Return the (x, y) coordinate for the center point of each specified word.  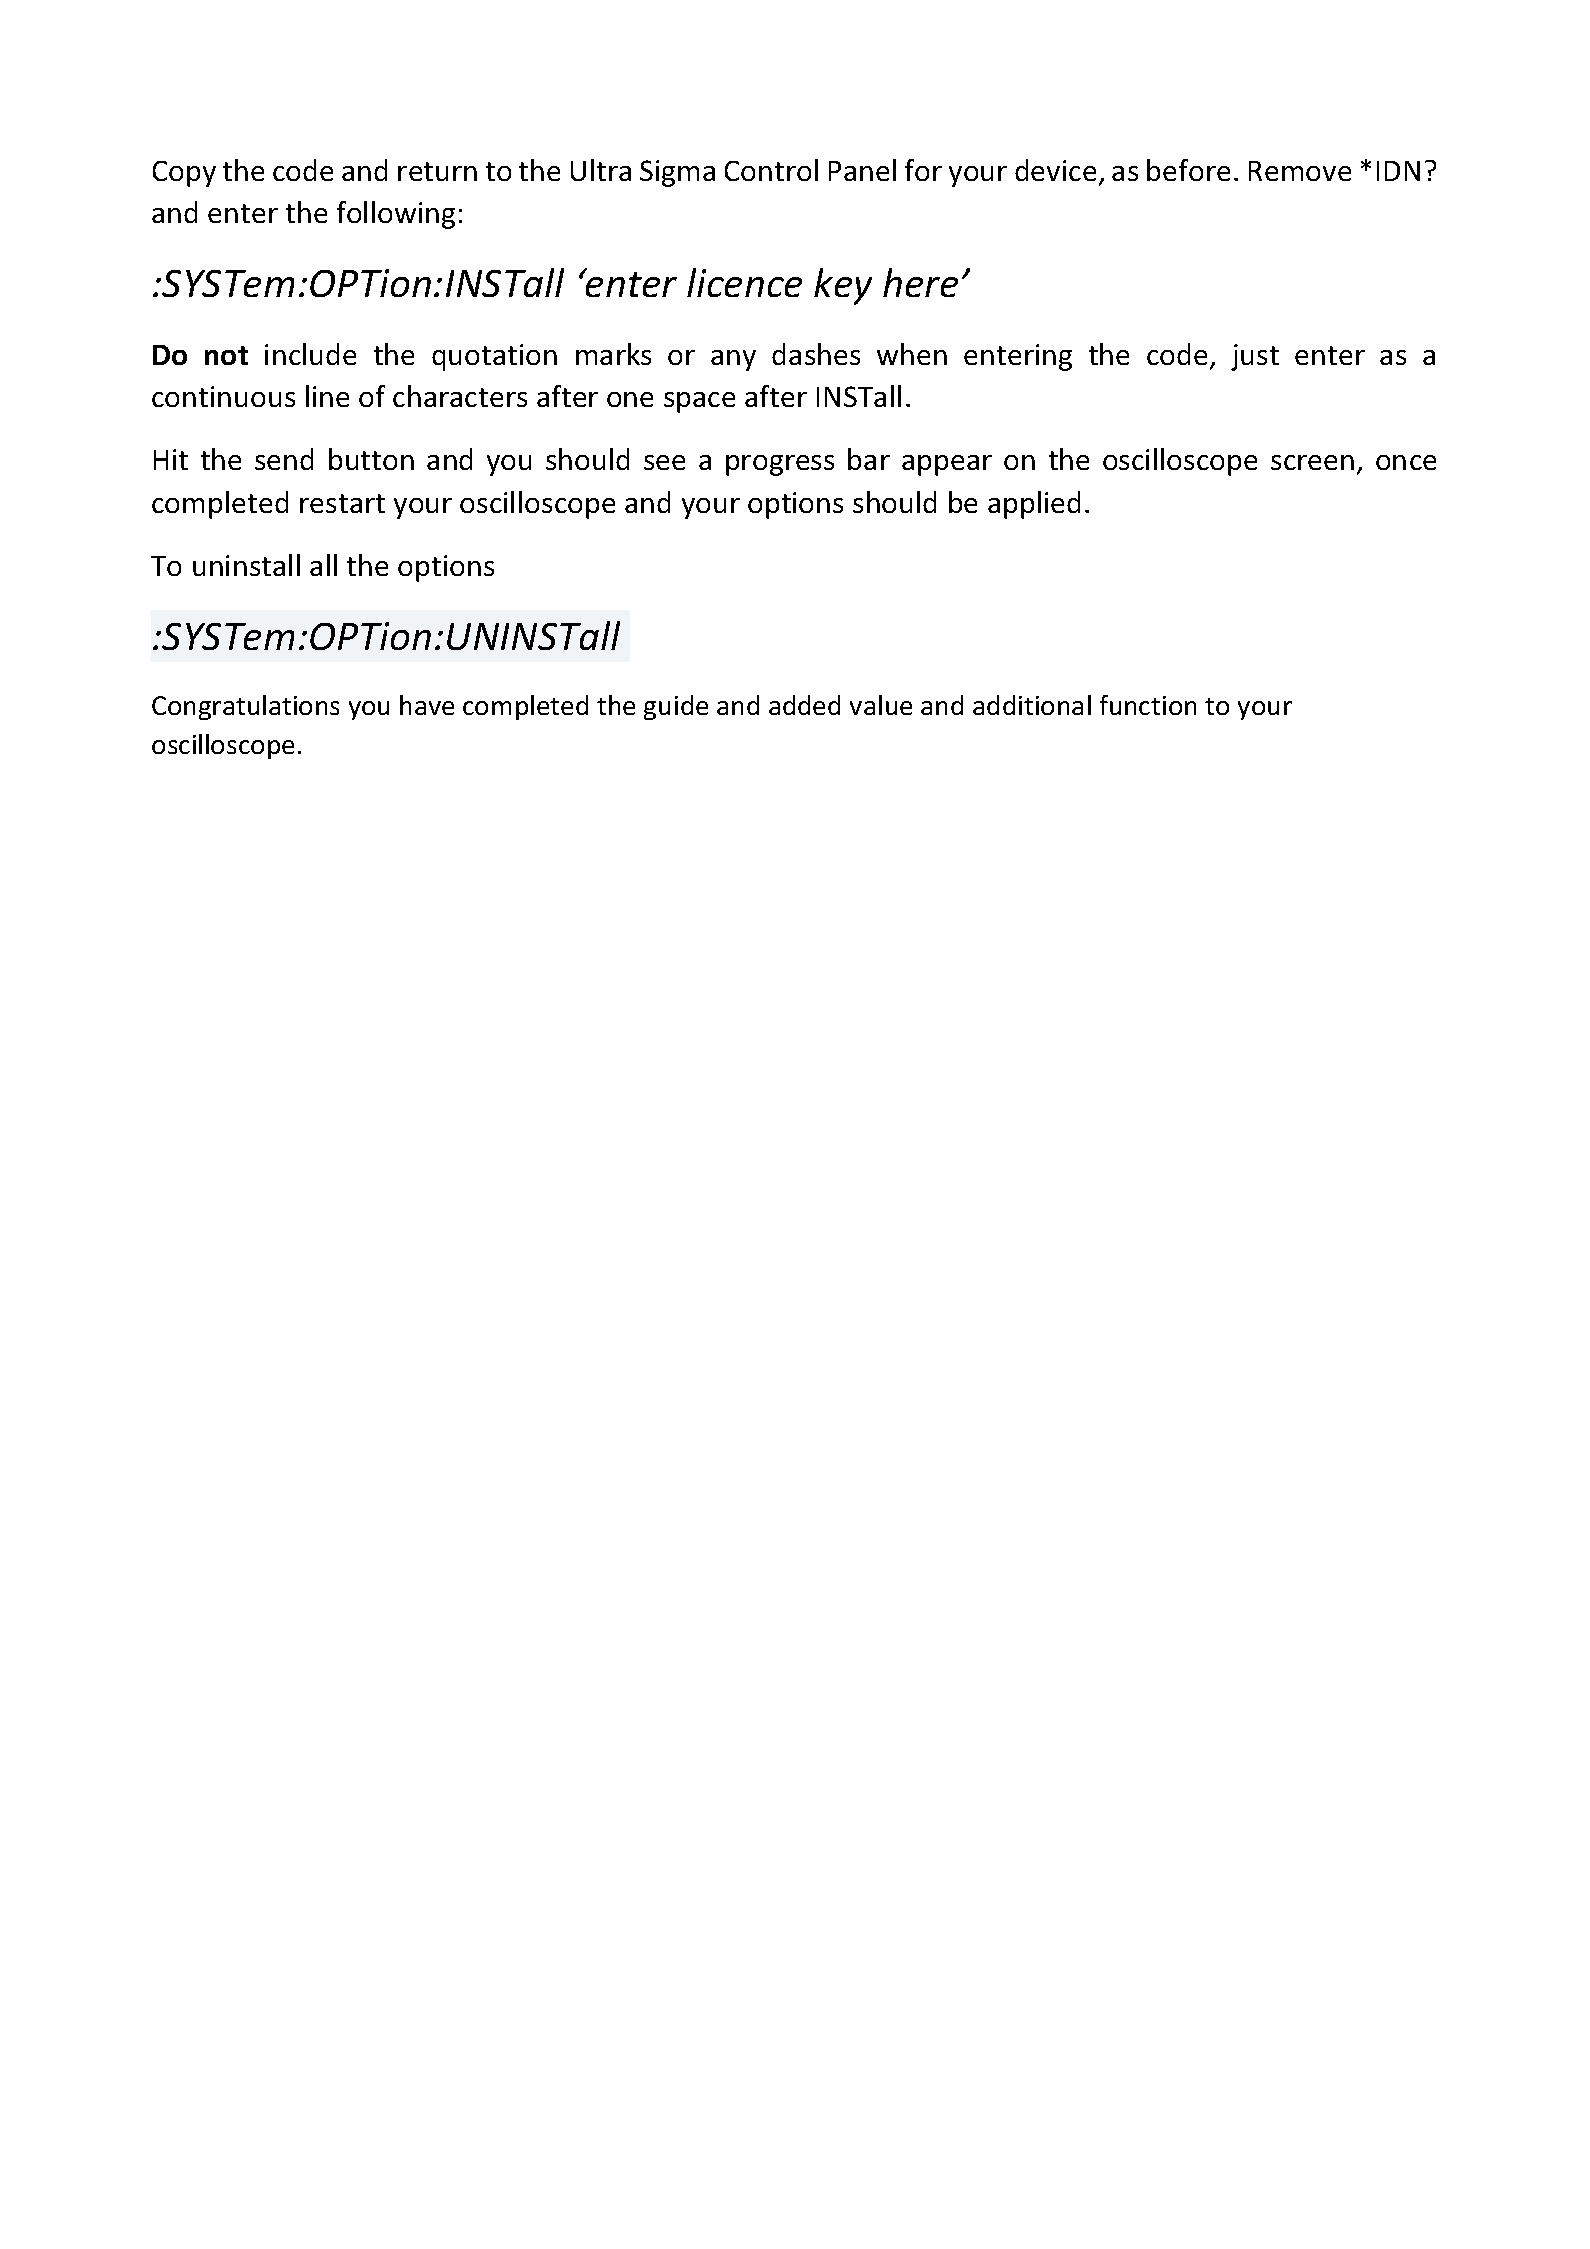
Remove (1300, 171)
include (310, 354)
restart (342, 503)
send (284, 459)
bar (869, 459)
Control (771, 170)
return (437, 171)
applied (1034, 505)
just (1255, 357)
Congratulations (245, 707)
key (843, 286)
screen (1312, 462)
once (1406, 462)
